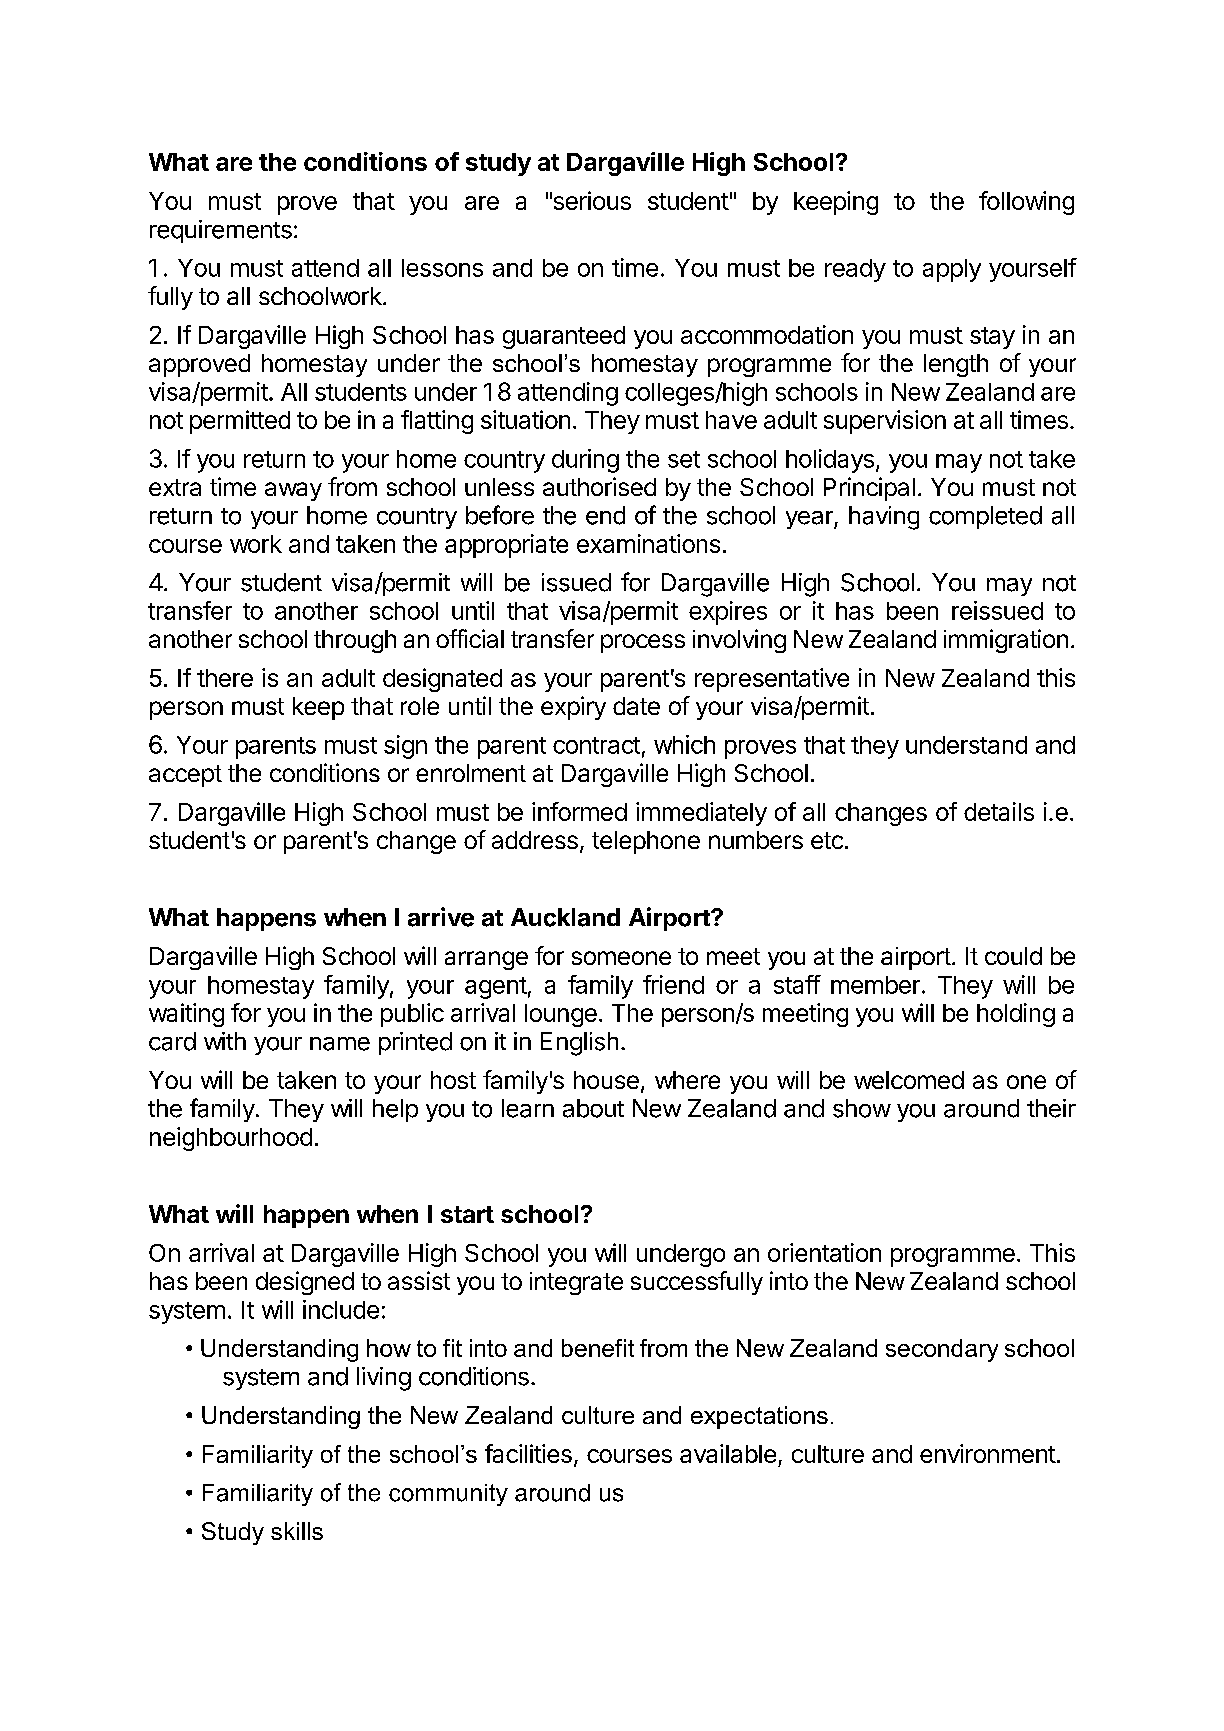 This screenshot has width=1224, height=1731. I want to click on guaranteed, so click(564, 337).
